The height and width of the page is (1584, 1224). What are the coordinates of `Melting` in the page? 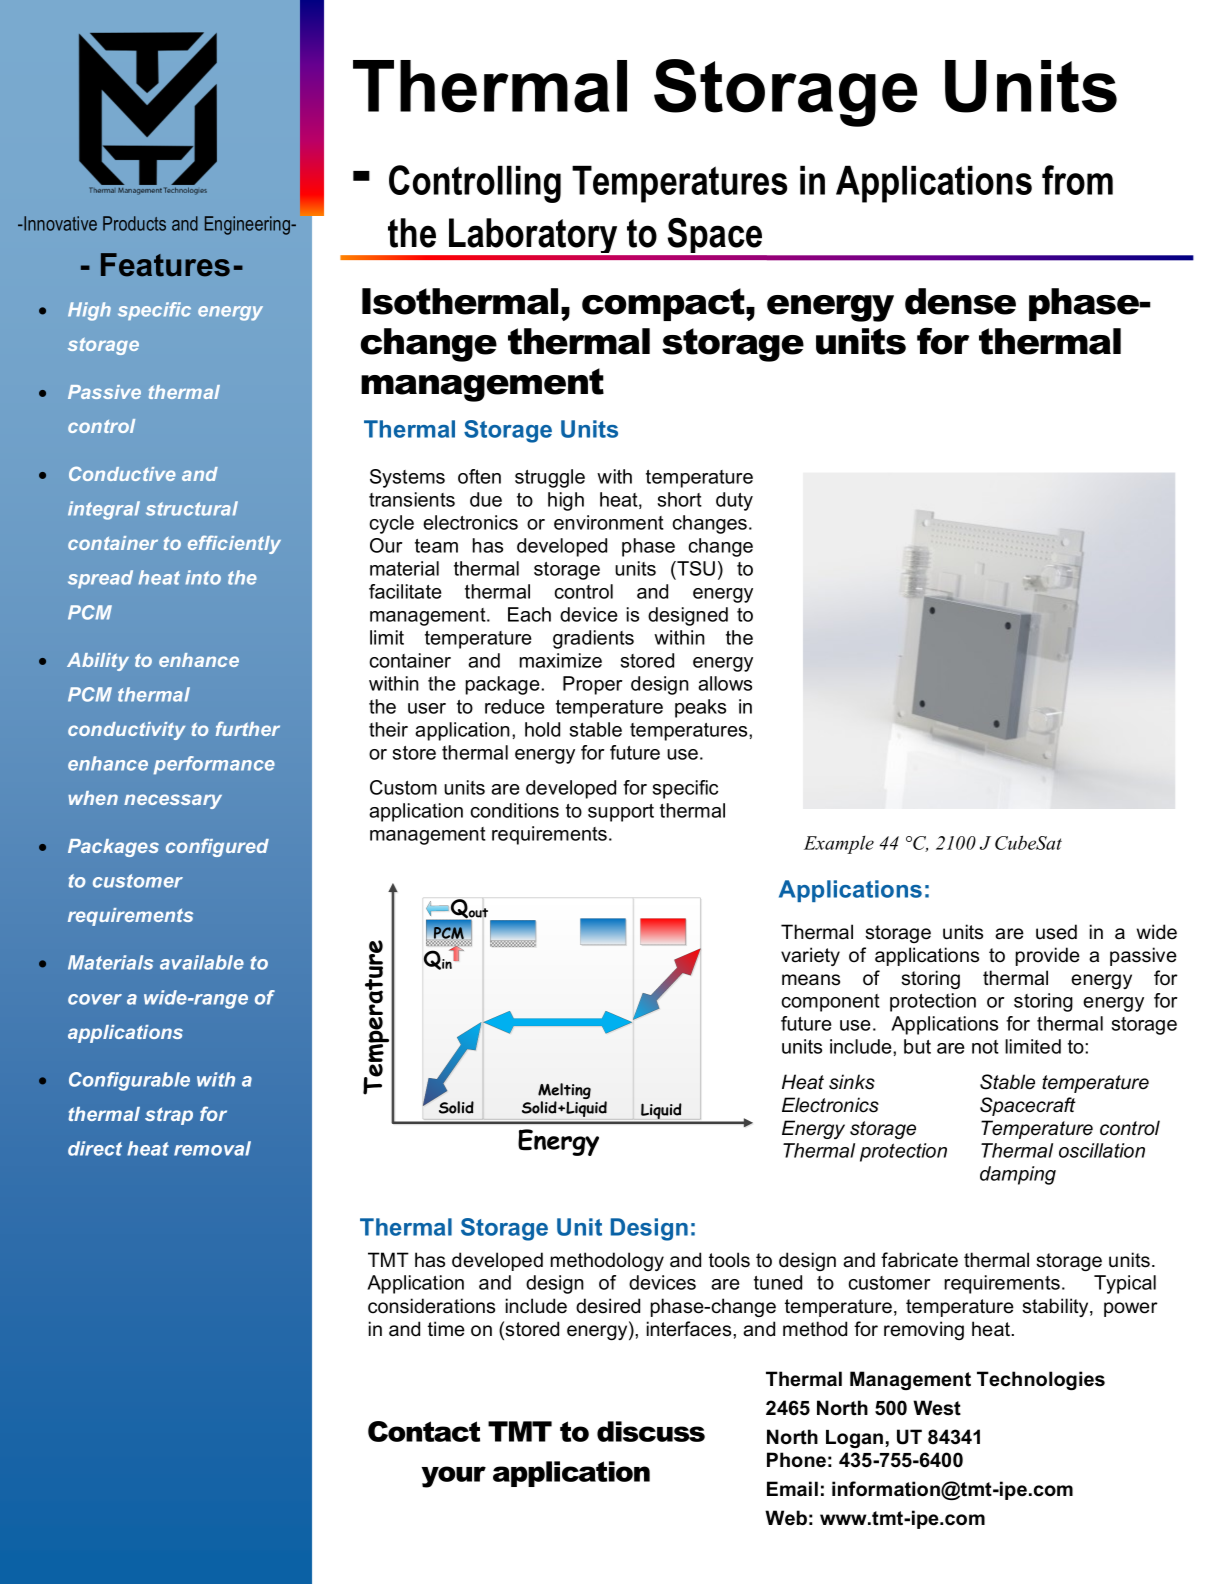 It's located at (564, 1092).
